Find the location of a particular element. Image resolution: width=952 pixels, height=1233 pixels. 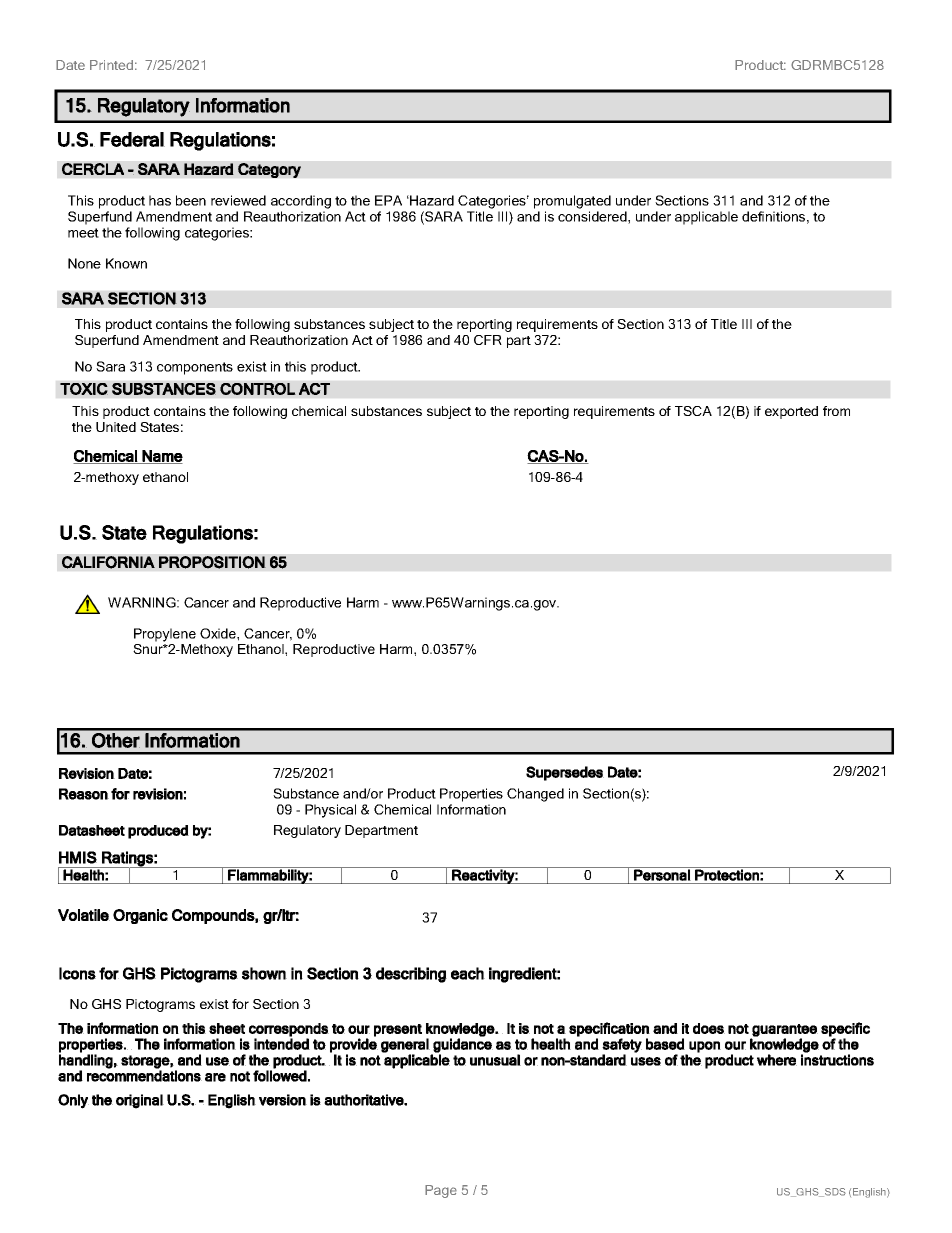

Federal is located at coordinates (132, 139).
